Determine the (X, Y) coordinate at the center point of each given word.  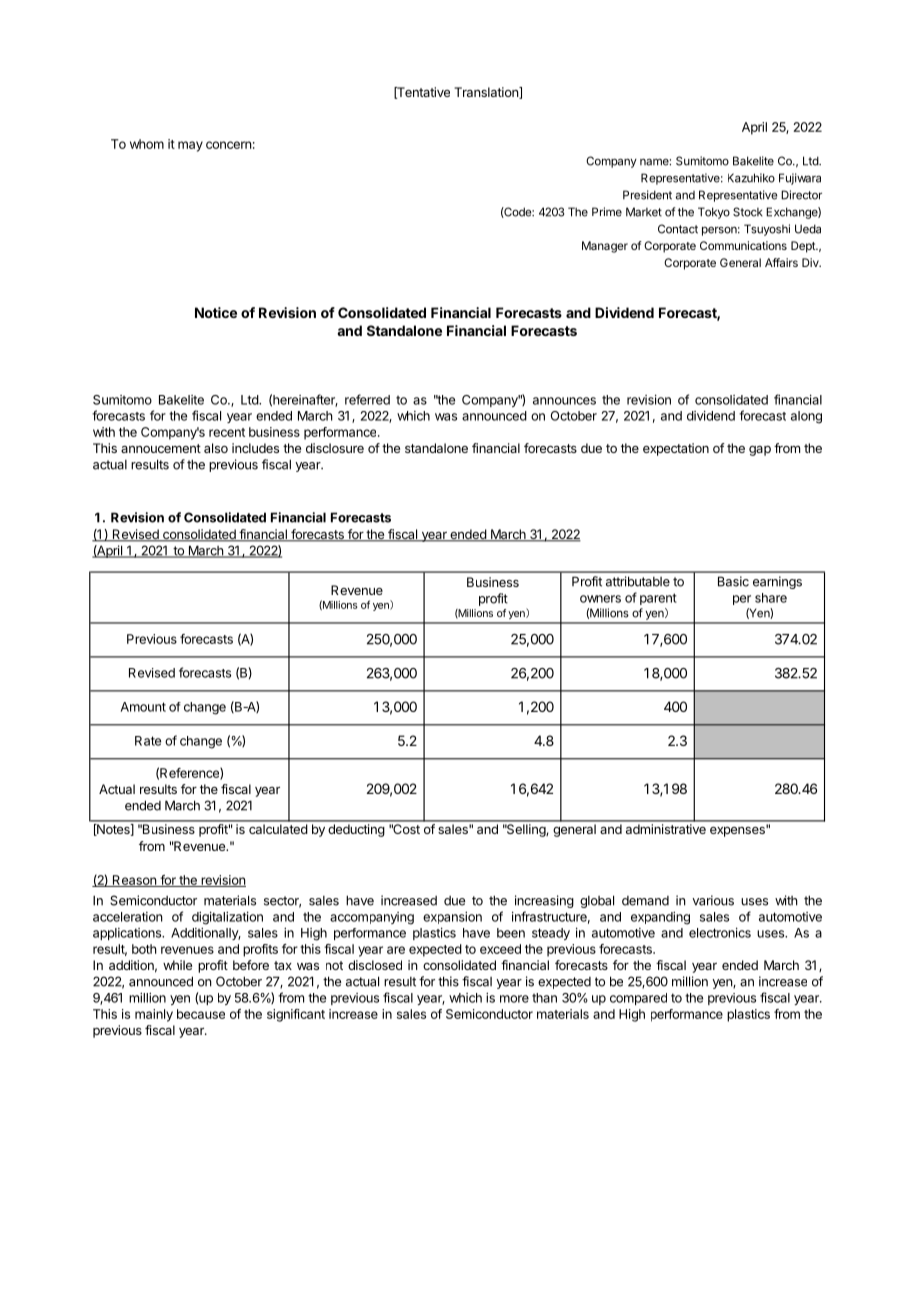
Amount (143, 707)
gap (760, 451)
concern (229, 145)
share (771, 598)
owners (600, 599)
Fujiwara (800, 179)
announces (564, 401)
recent (227, 432)
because (201, 1014)
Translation (487, 93)
